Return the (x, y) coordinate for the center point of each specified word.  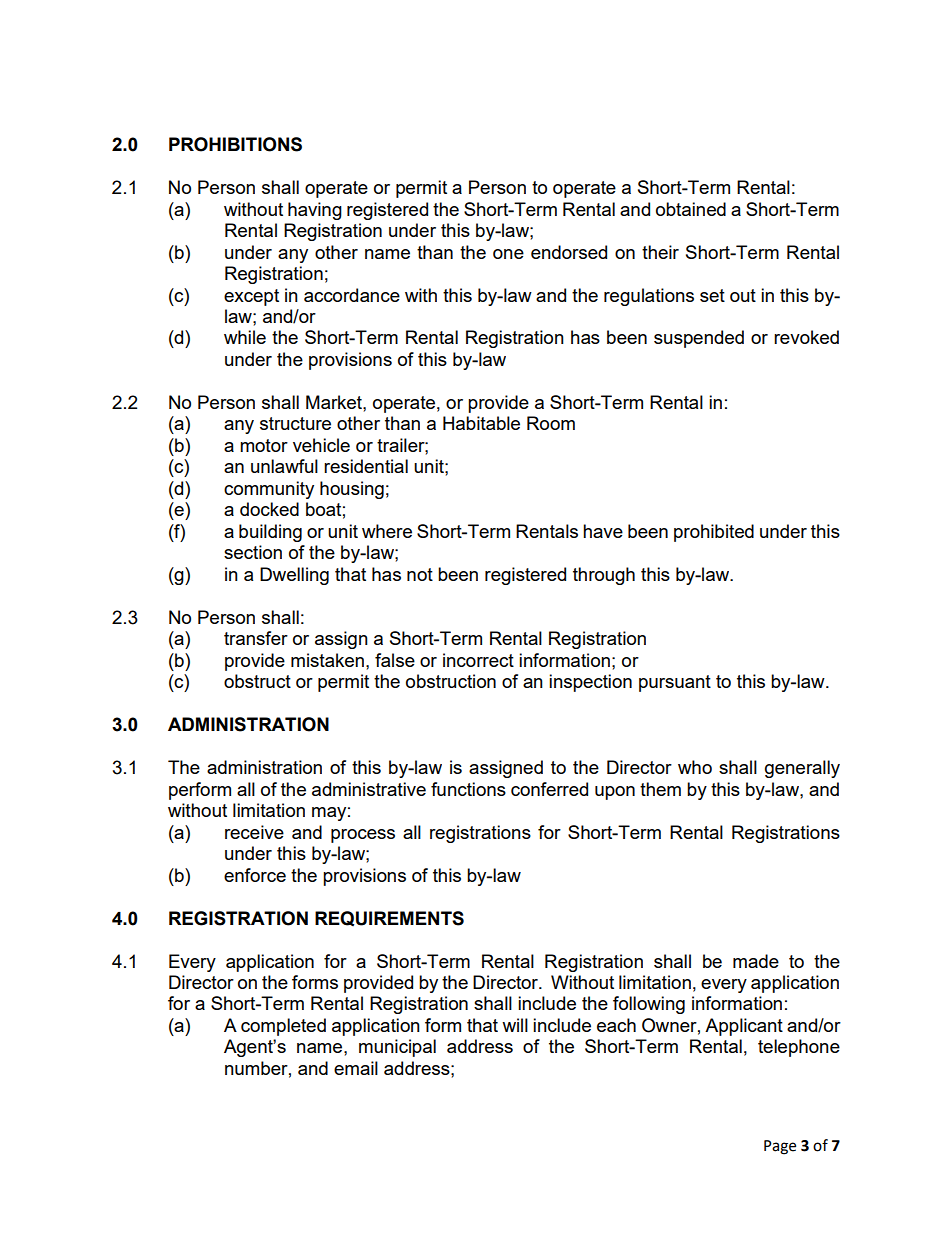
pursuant (675, 683)
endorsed (569, 252)
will (515, 1025)
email (356, 1068)
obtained (691, 209)
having (315, 211)
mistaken (327, 660)
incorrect (478, 660)
